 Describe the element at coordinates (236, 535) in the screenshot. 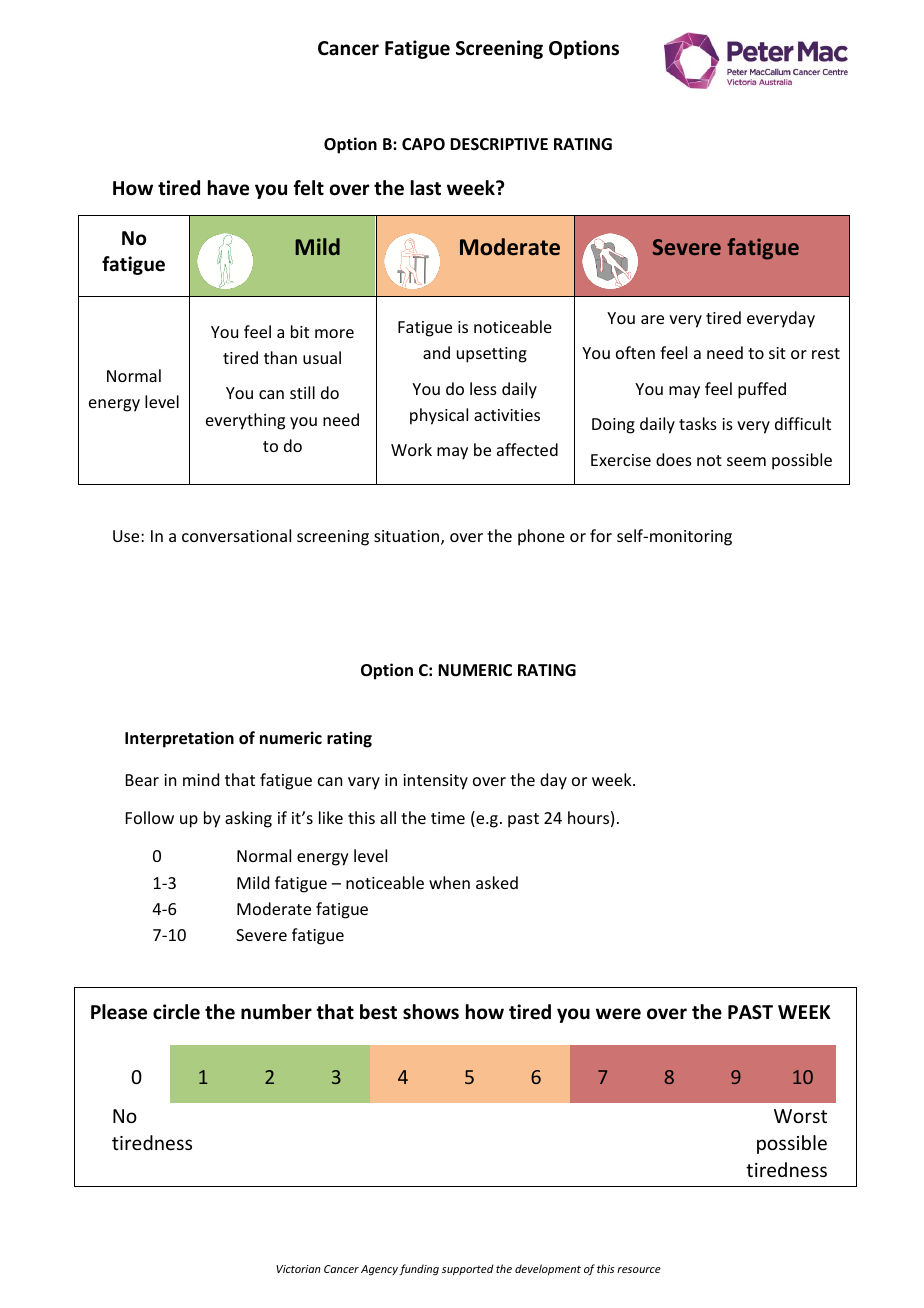

I see `conversational` at that location.
